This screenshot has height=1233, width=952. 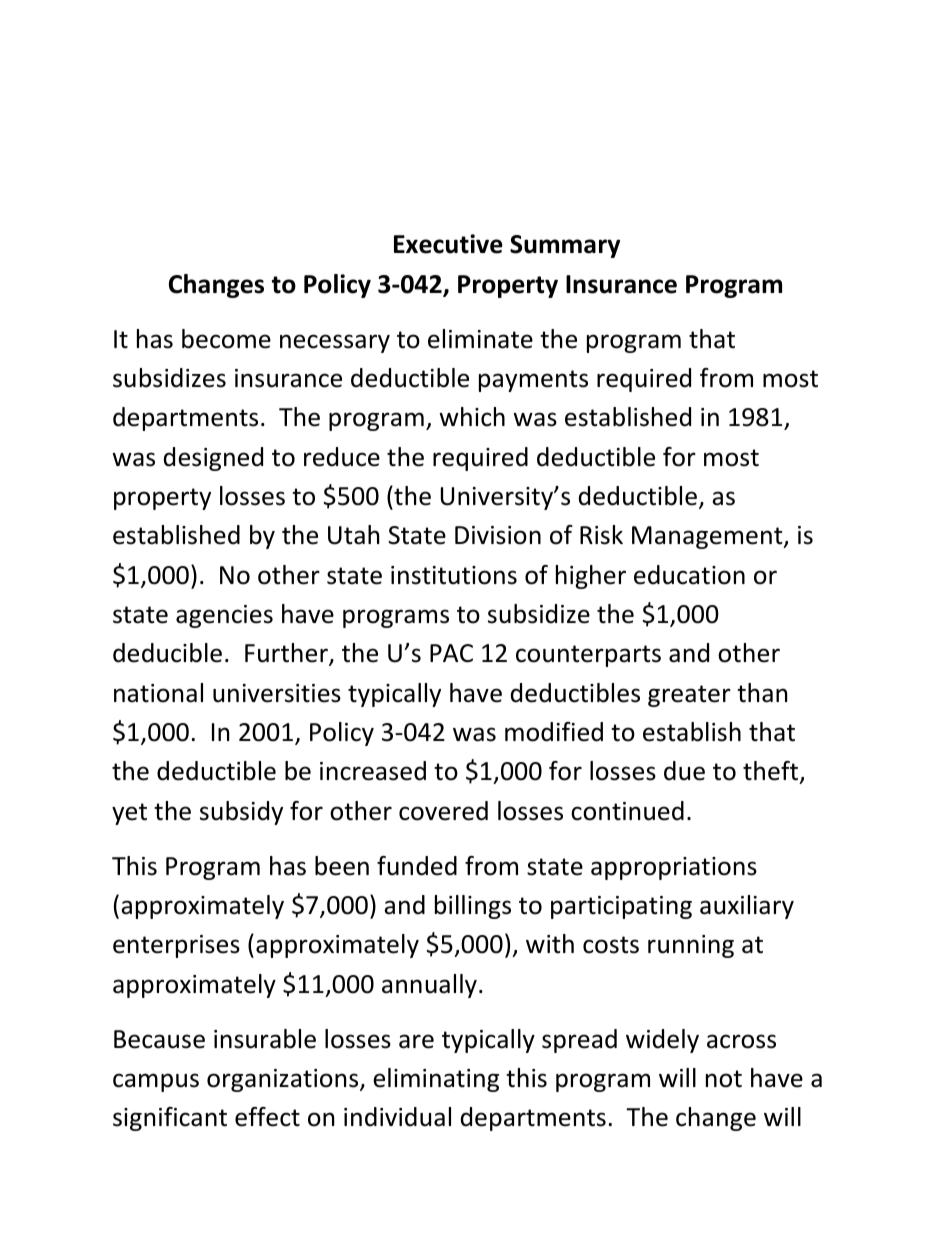 I want to click on campus, so click(x=156, y=1082).
